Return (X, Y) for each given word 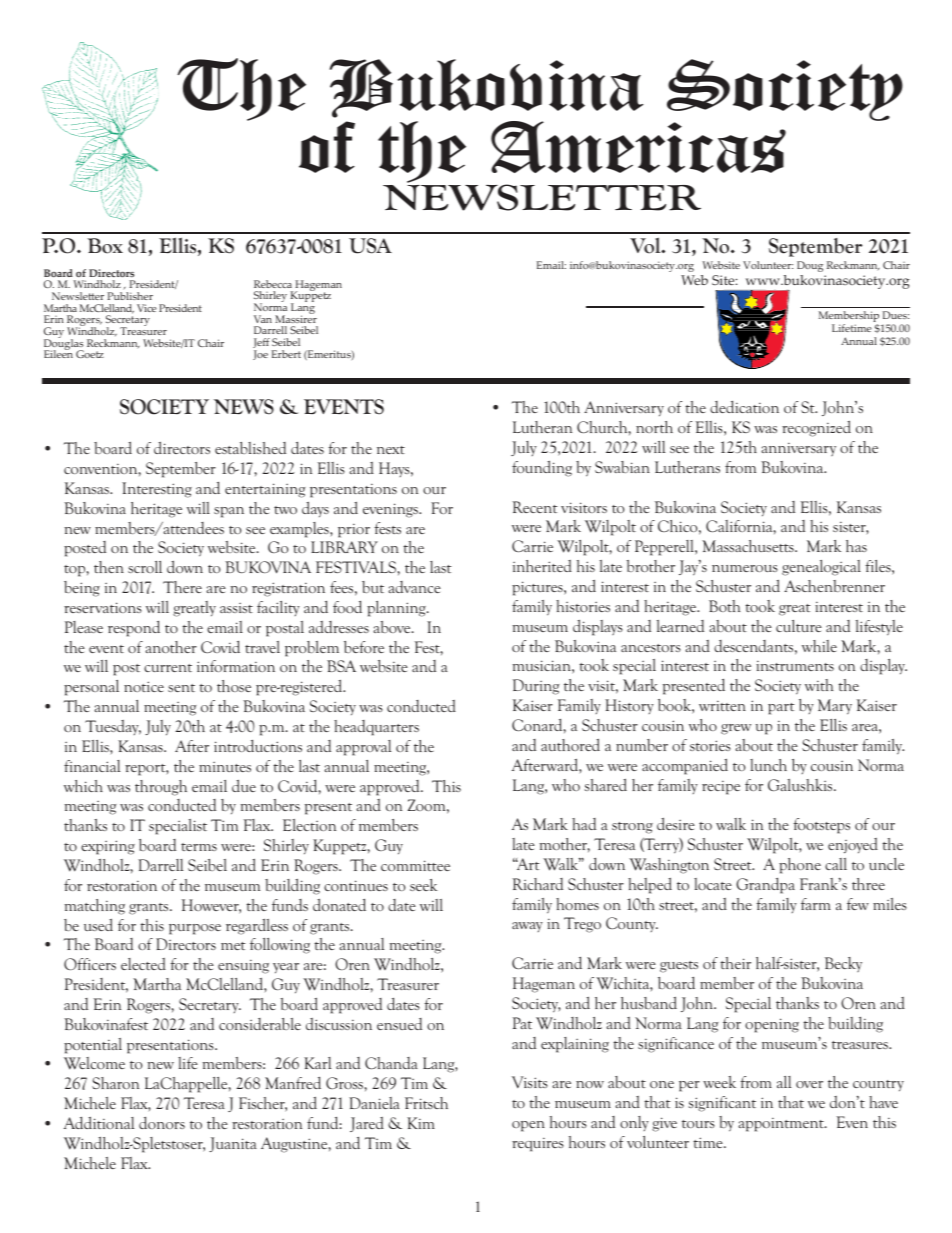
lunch (768, 765)
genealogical (821, 568)
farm (816, 904)
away (527, 927)
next (391, 450)
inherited (542, 566)
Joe (260, 355)
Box (105, 246)
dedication (744, 407)
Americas (638, 147)
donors (162, 1123)
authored (570, 744)
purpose (195, 929)
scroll (145, 567)
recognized (816, 428)
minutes (225, 767)
